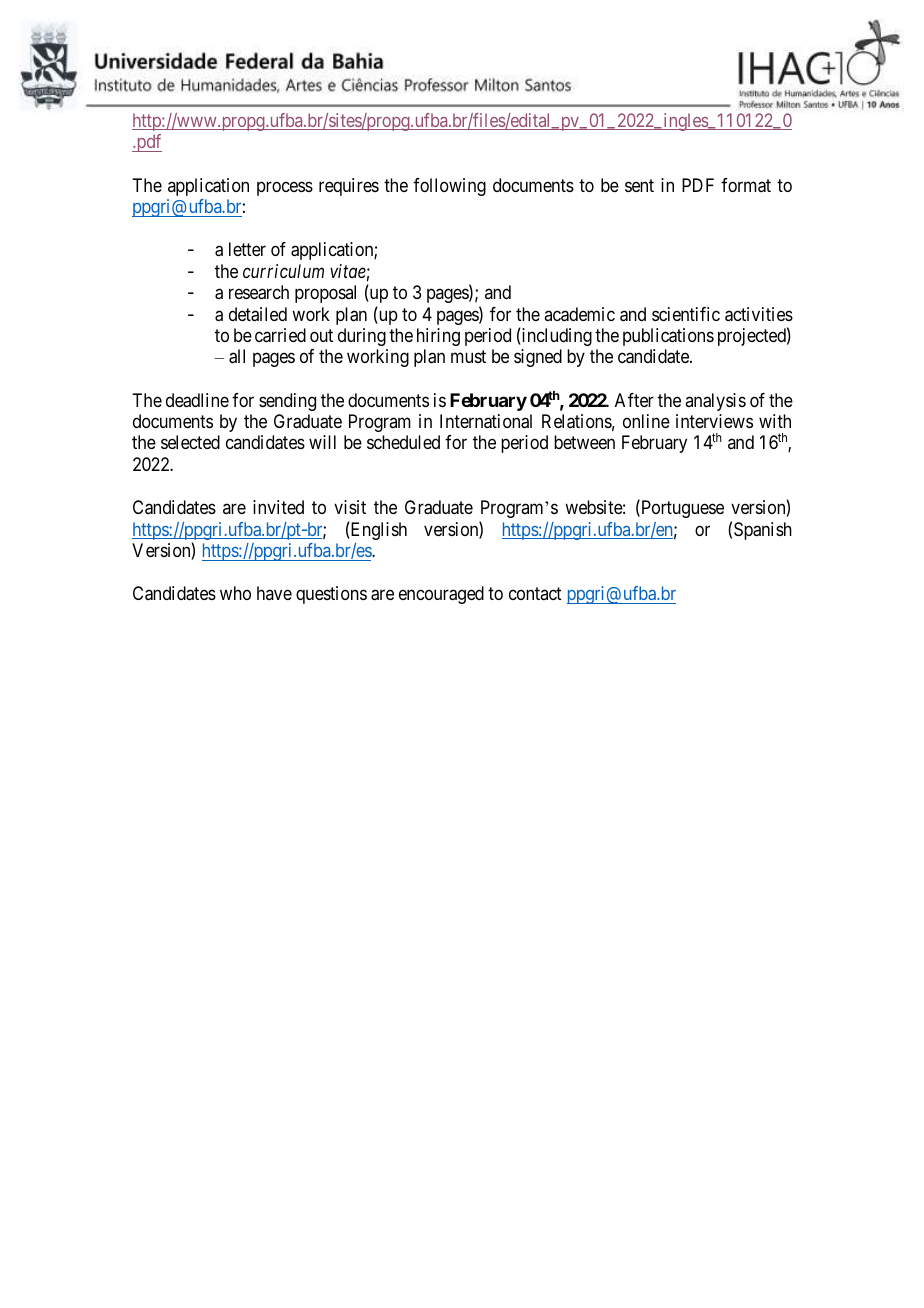  What do you see at coordinates (350, 507) in the screenshot?
I see `visit` at bounding box center [350, 507].
